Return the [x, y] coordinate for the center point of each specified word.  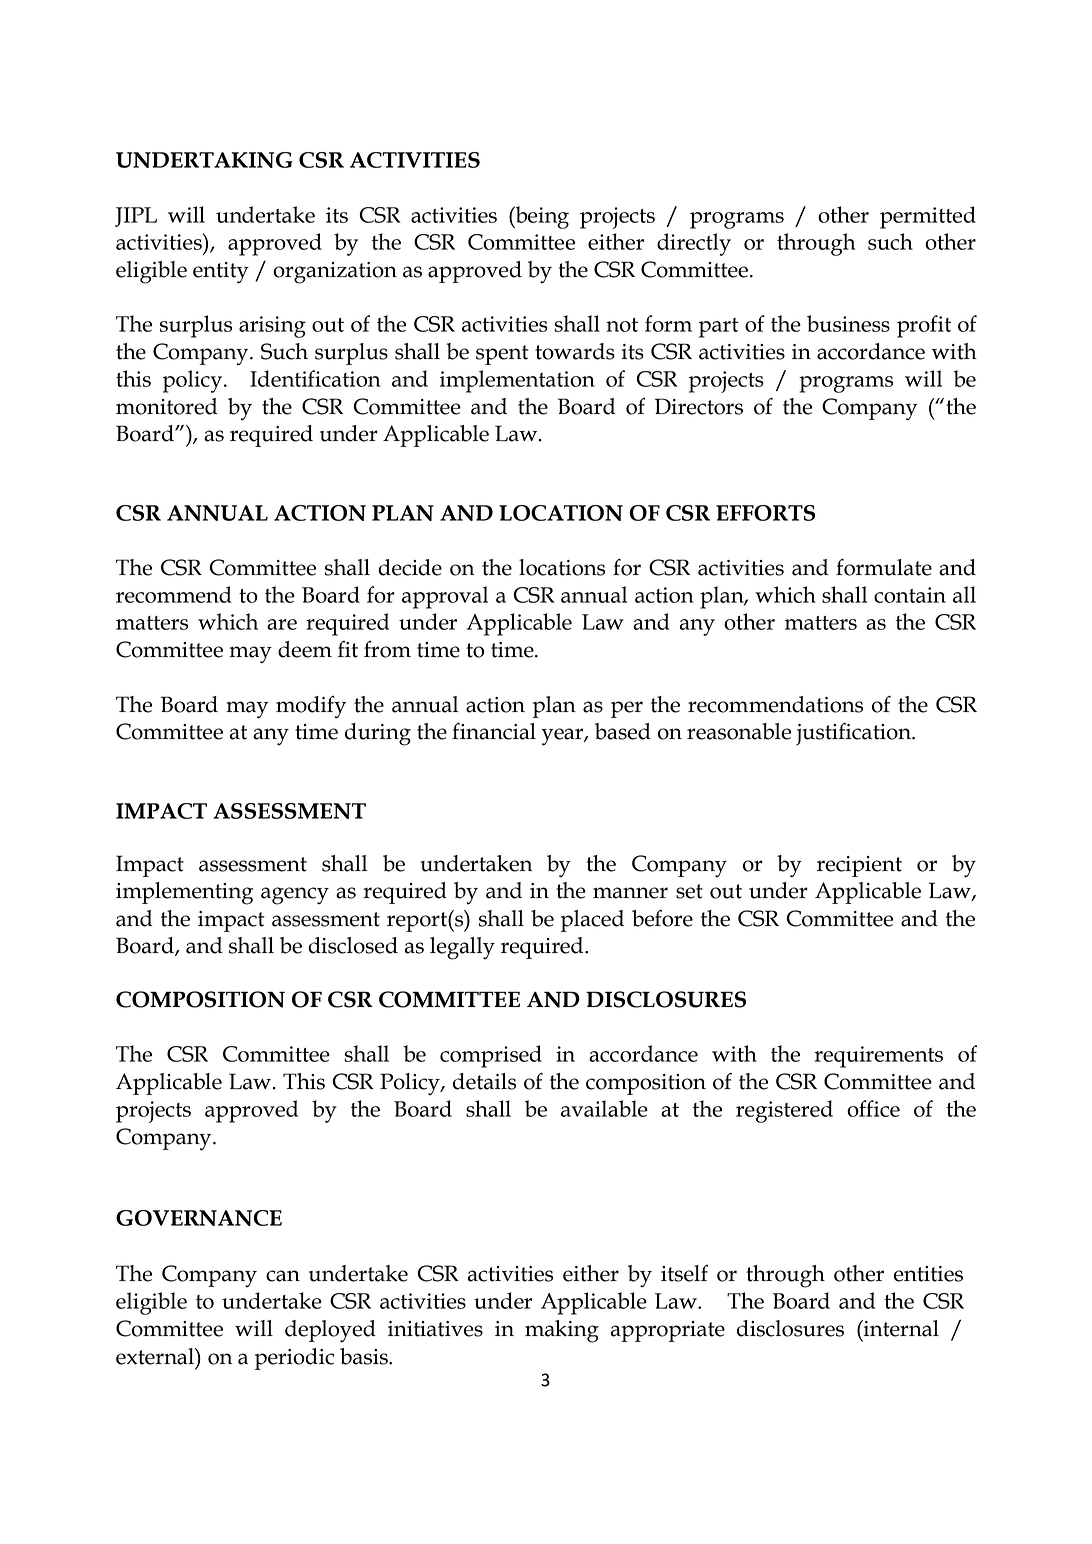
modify [311, 707]
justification [854, 734]
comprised [491, 1056]
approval [445, 597]
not [622, 325]
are [282, 624]
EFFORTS [765, 513]
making [562, 1331]
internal [900, 1328]
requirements [878, 1057]
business [848, 323]
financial [494, 731]
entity [221, 273]
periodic [294, 1359]
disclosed [353, 945]
